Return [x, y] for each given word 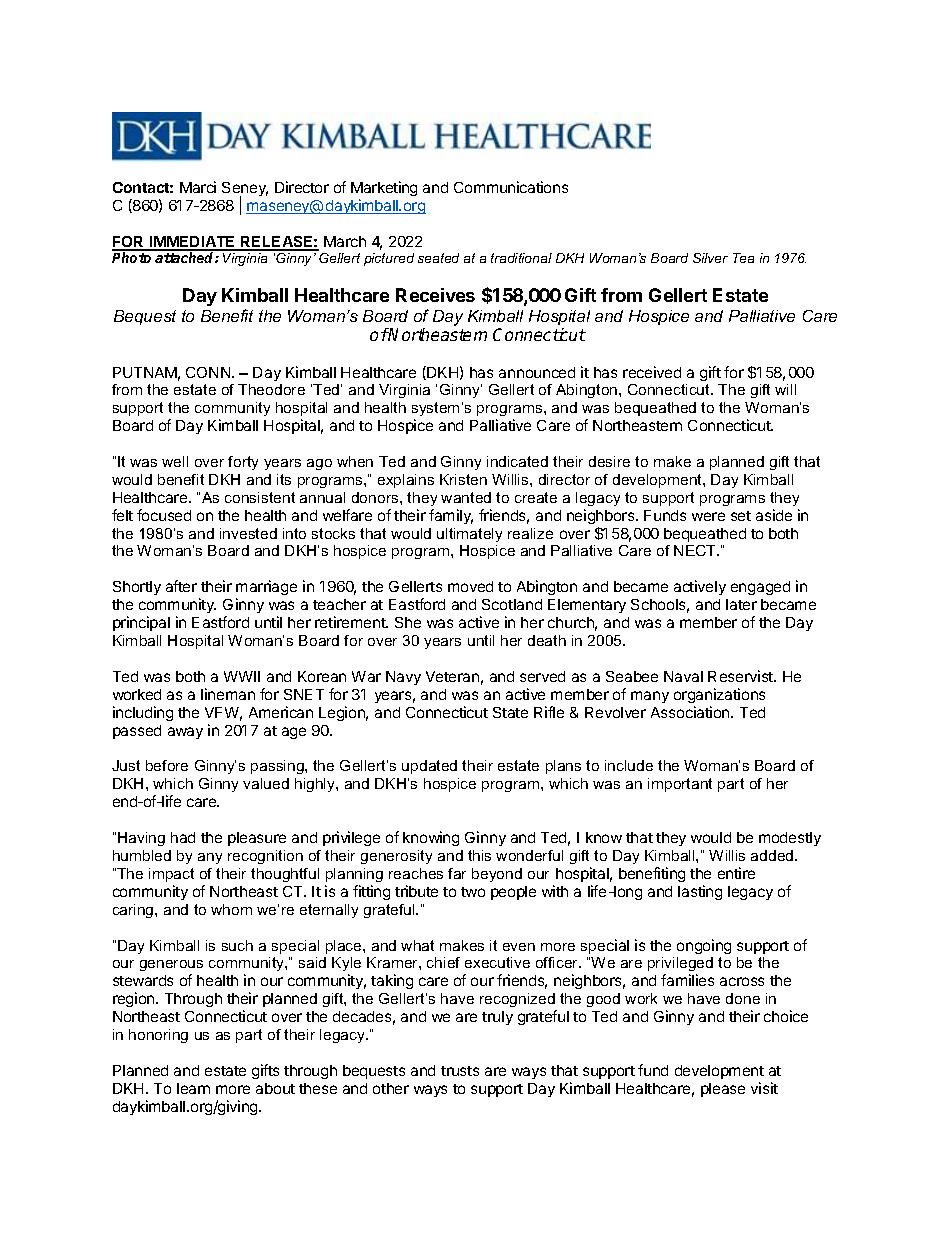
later [741, 604]
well [175, 461]
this [479, 855]
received [652, 372]
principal [141, 623]
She [408, 622]
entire [736, 873]
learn [193, 1088]
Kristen [463, 479]
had [183, 837]
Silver [710, 258]
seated [438, 258]
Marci [198, 187]
